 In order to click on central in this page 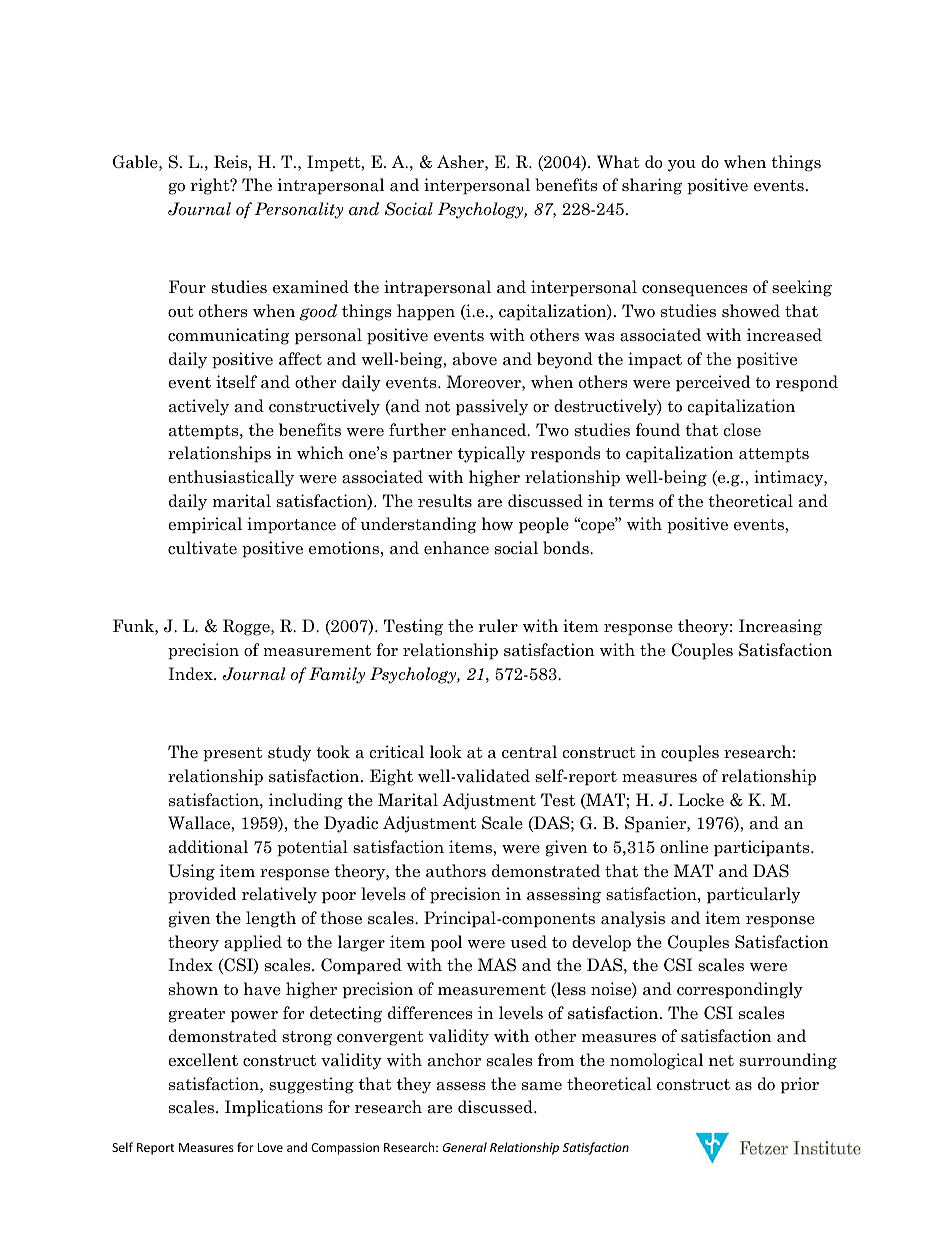, I will do `click(529, 752)`.
